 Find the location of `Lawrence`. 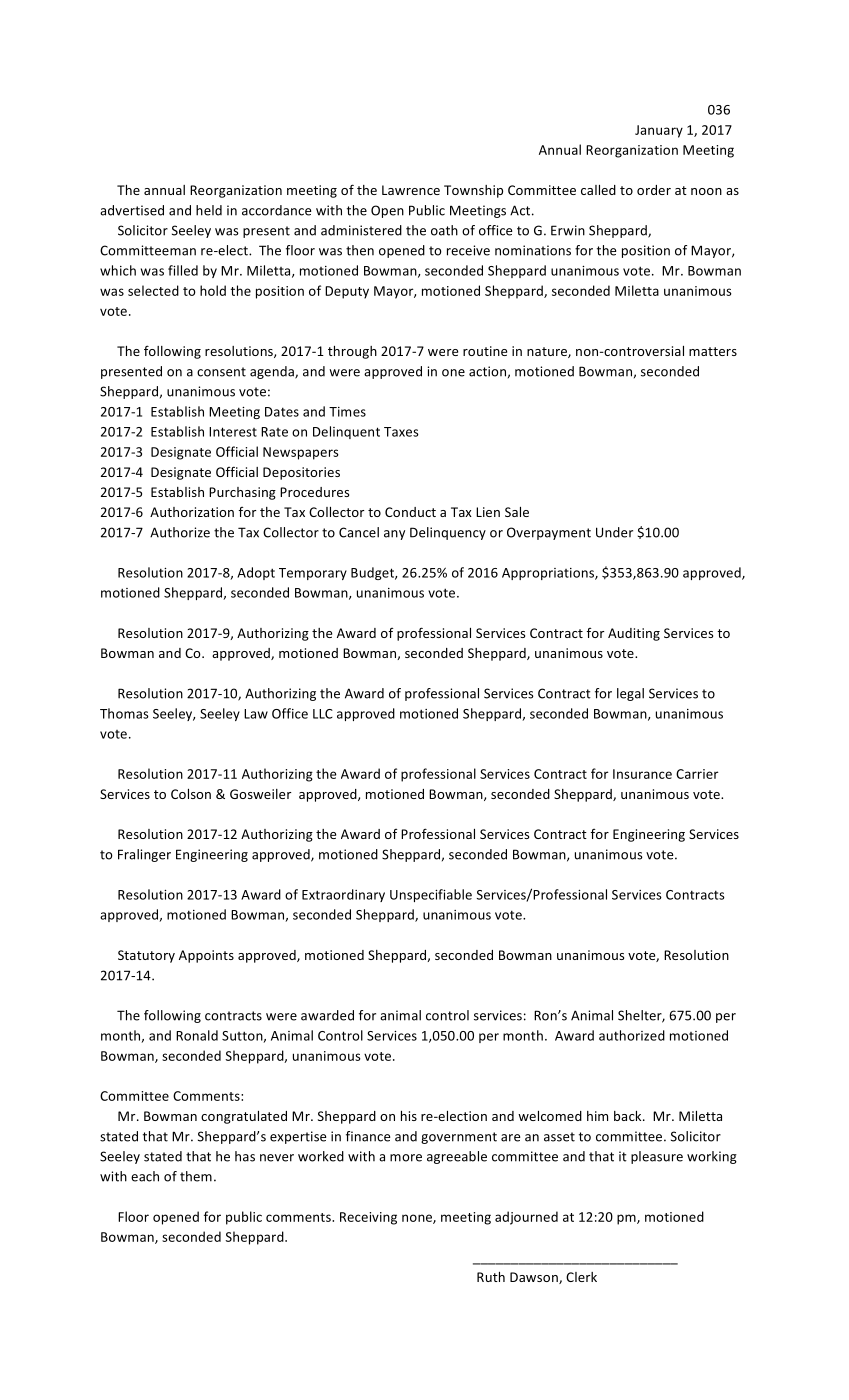

Lawrence is located at coordinates (411, 190).
